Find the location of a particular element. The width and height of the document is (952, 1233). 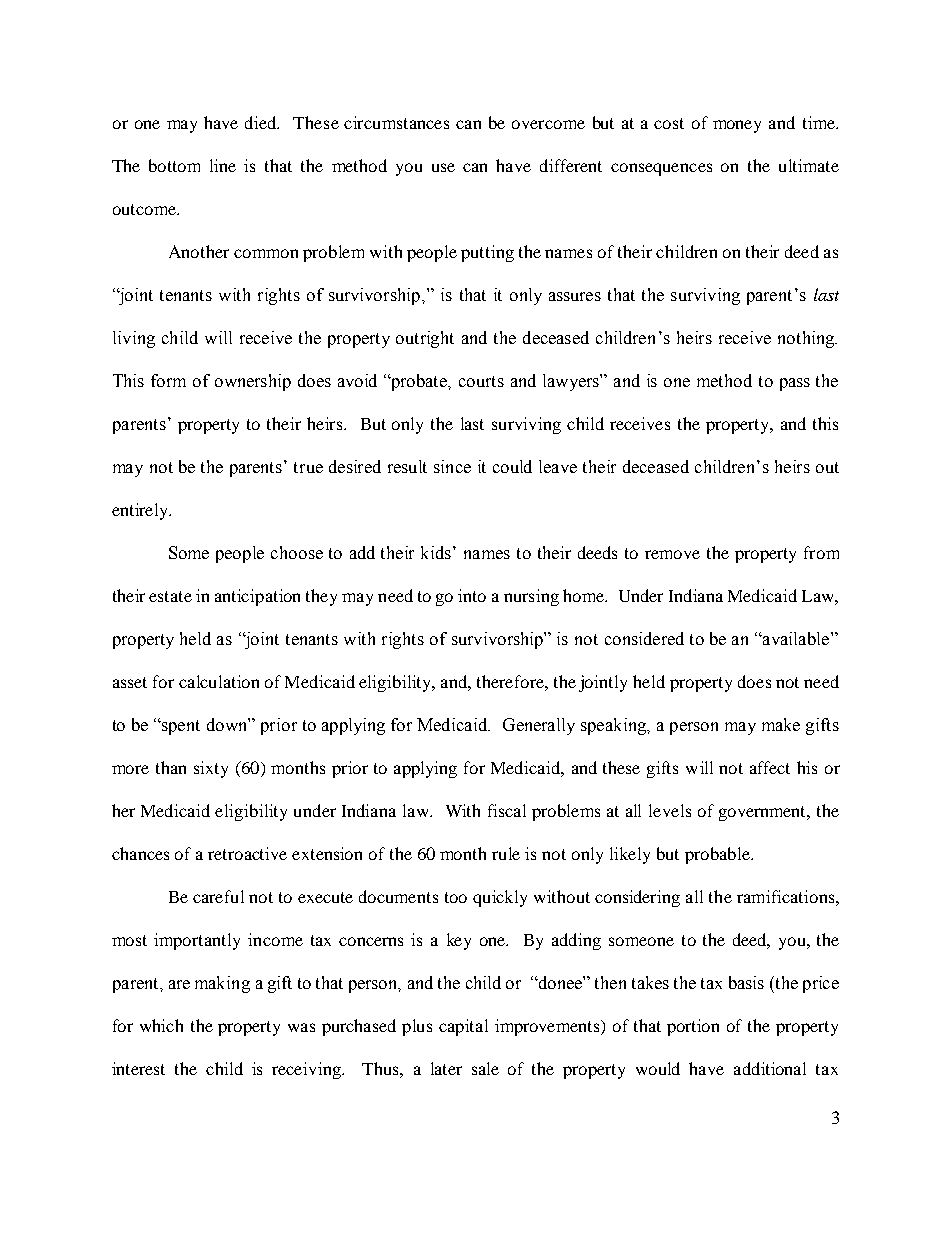

line is located at coordinates (223, 165).
